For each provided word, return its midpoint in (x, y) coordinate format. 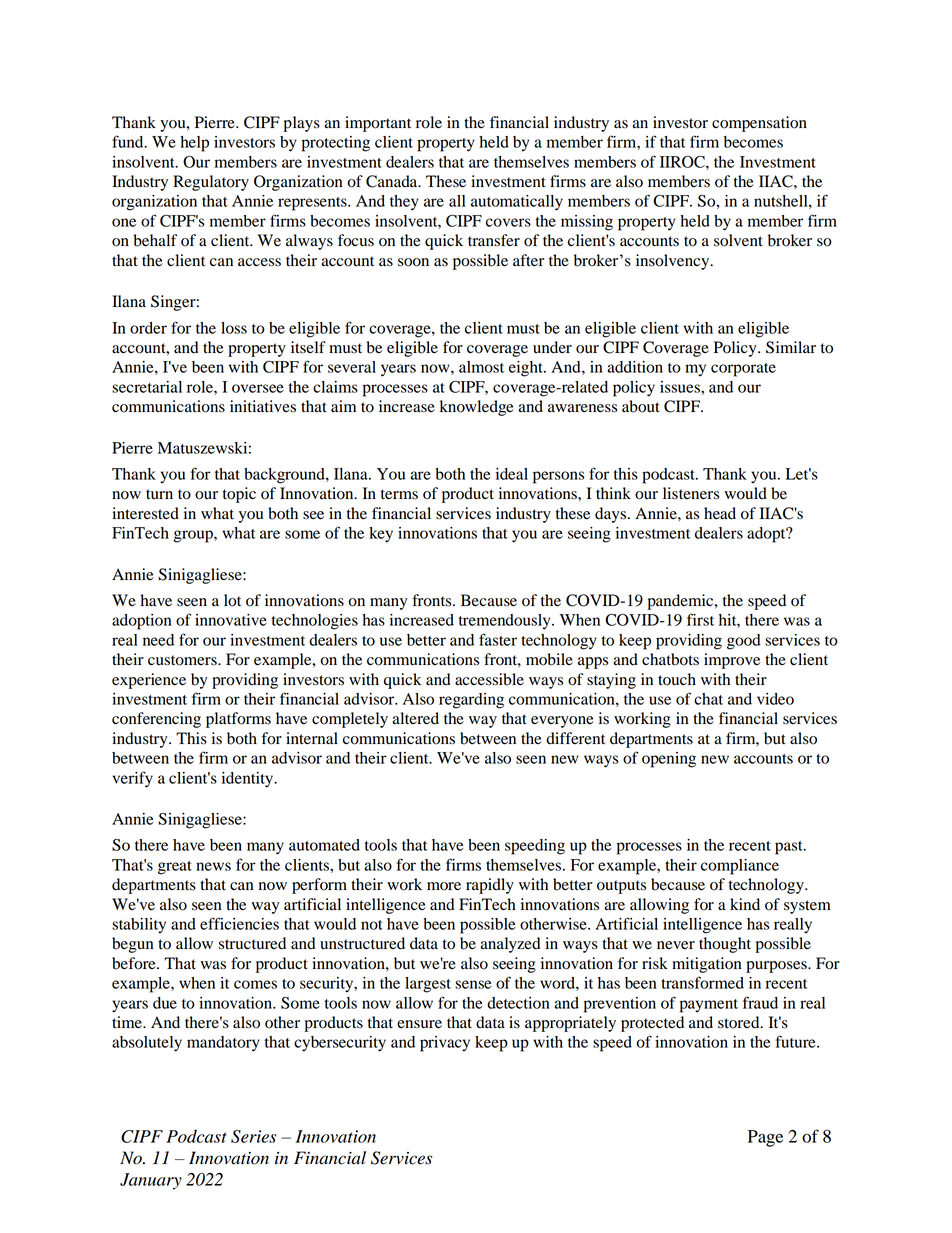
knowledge (477, 408)
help (194, 144)
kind (745, 904)
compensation (759, 124)
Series (253, 1136)
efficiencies (239, 923)
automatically (517, 203)
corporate (743, 370)
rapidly (490, 886)
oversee (258, 388)
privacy (445, 1044)
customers (183, 660)
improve (732, 661)
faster (498, 639)
